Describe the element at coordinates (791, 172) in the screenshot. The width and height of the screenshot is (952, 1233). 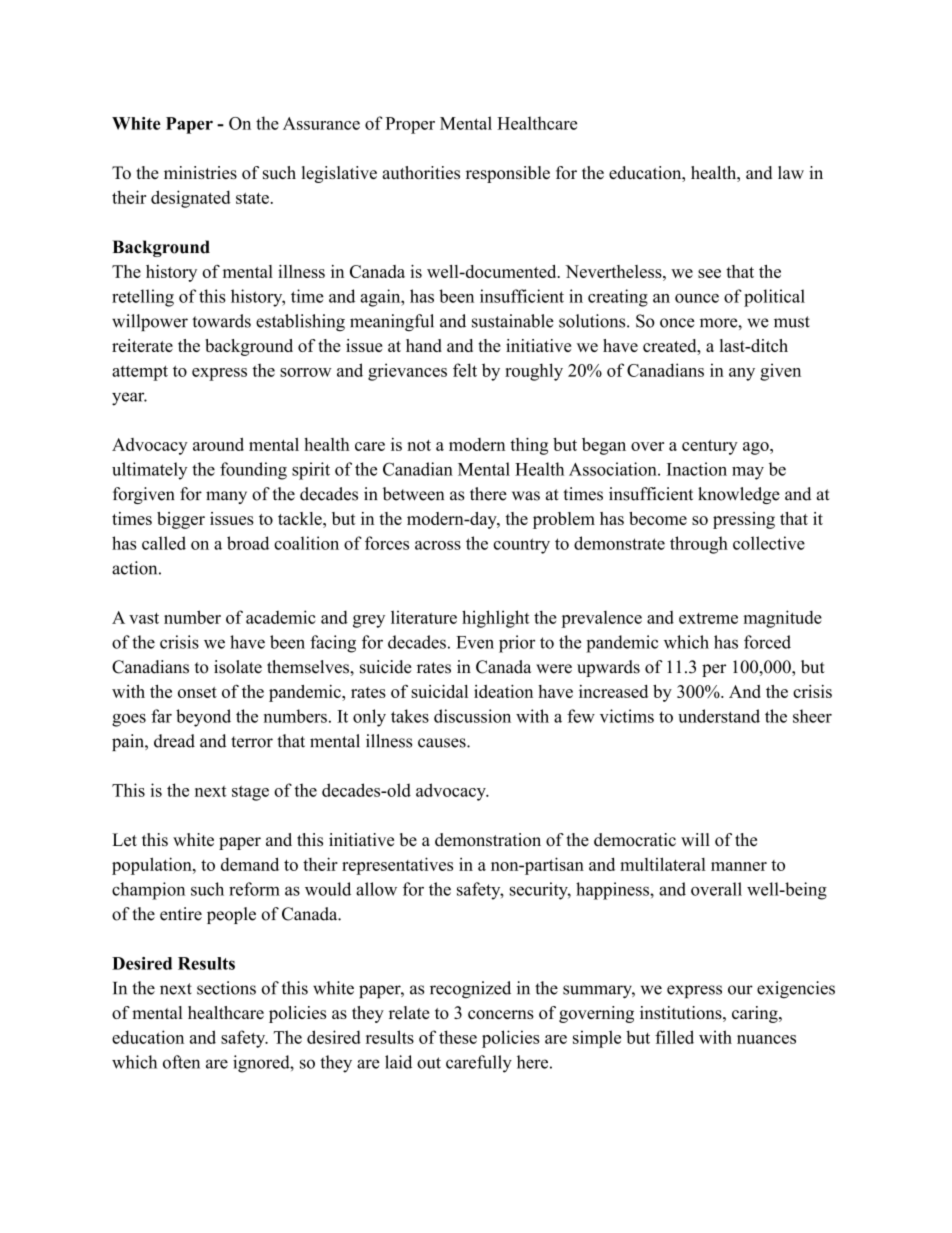
I see `law` at that location.
